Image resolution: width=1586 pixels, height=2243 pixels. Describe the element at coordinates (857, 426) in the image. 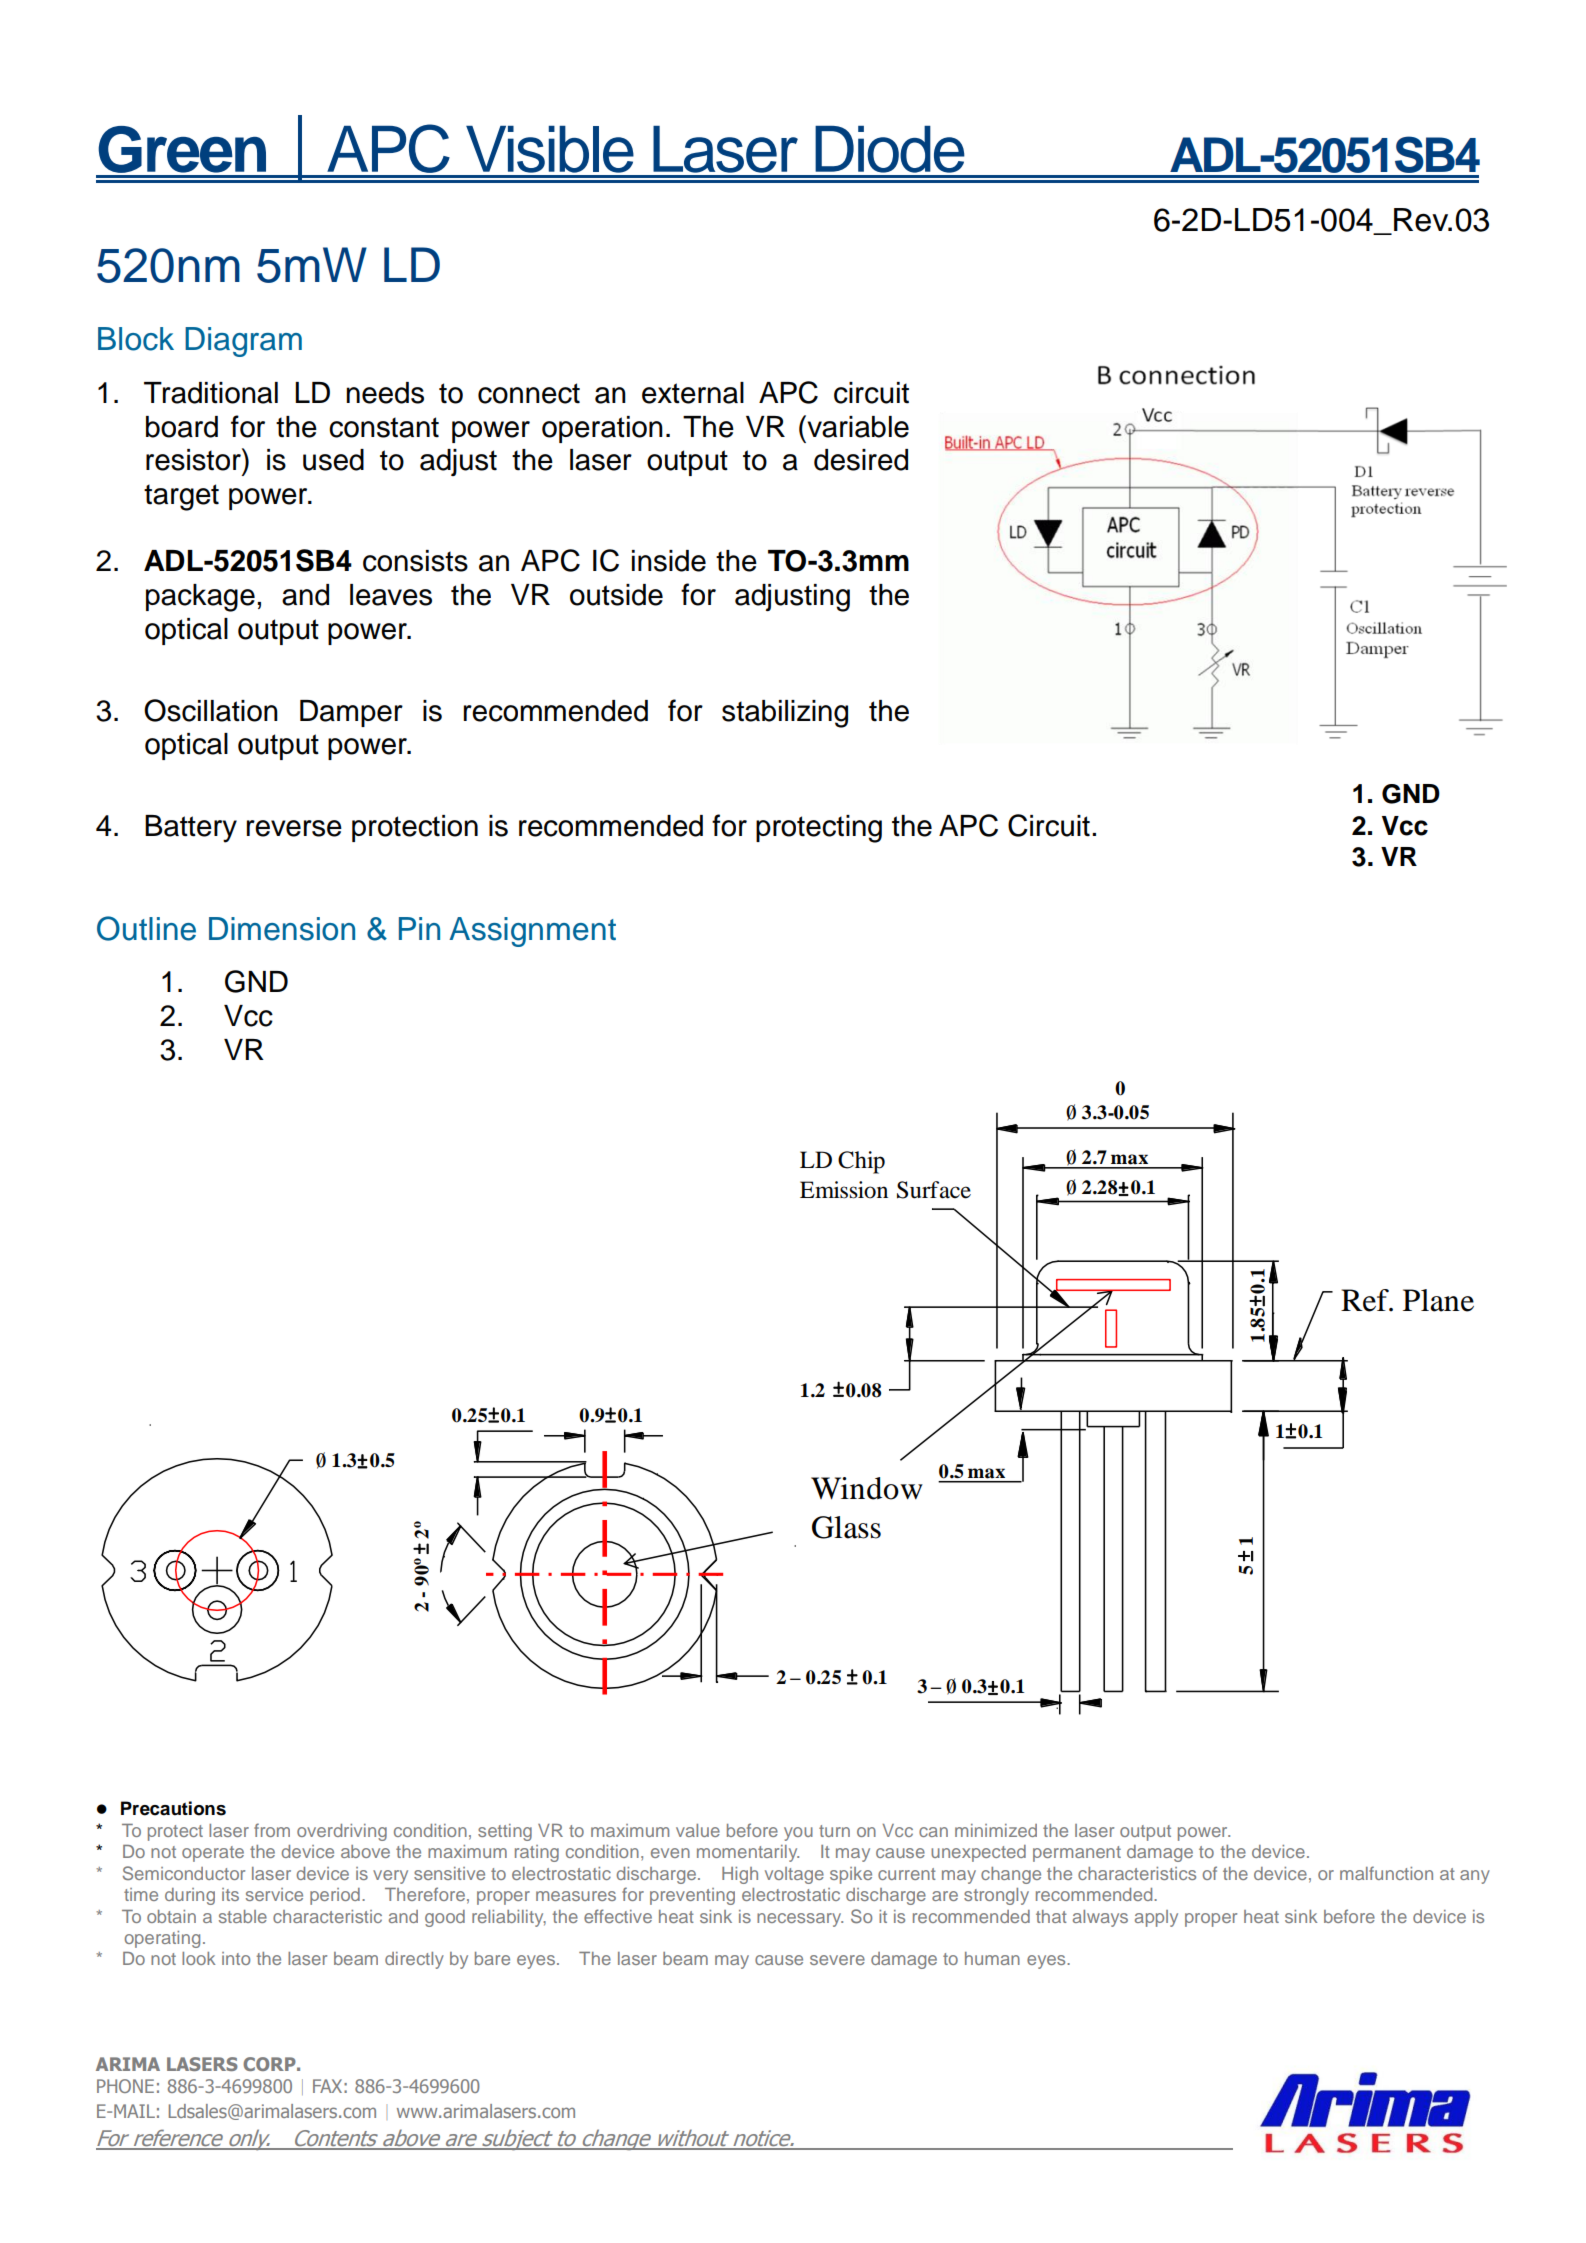

I see `variable` at that location.
